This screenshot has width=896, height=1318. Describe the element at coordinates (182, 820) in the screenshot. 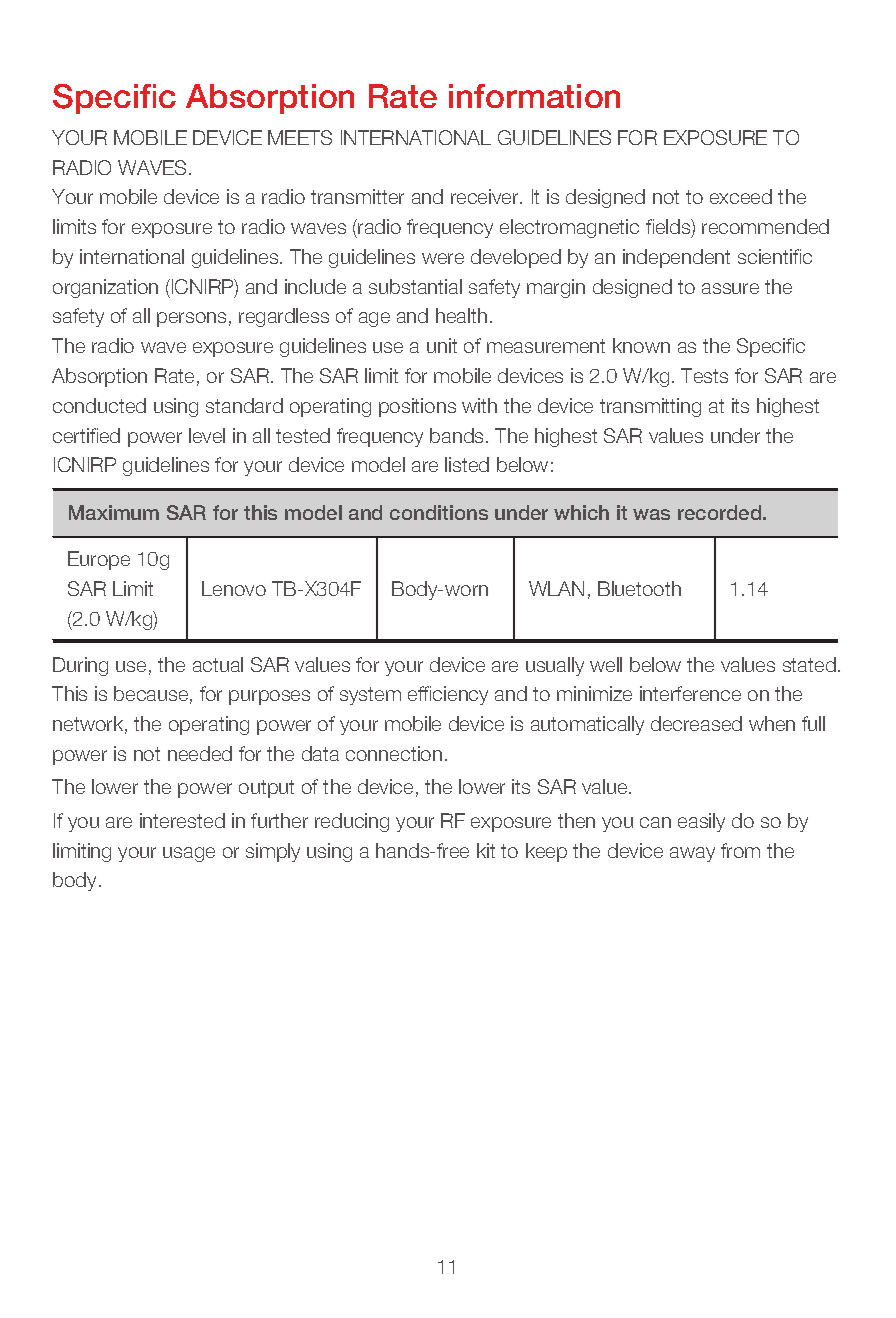

I see `interested` at that location.
